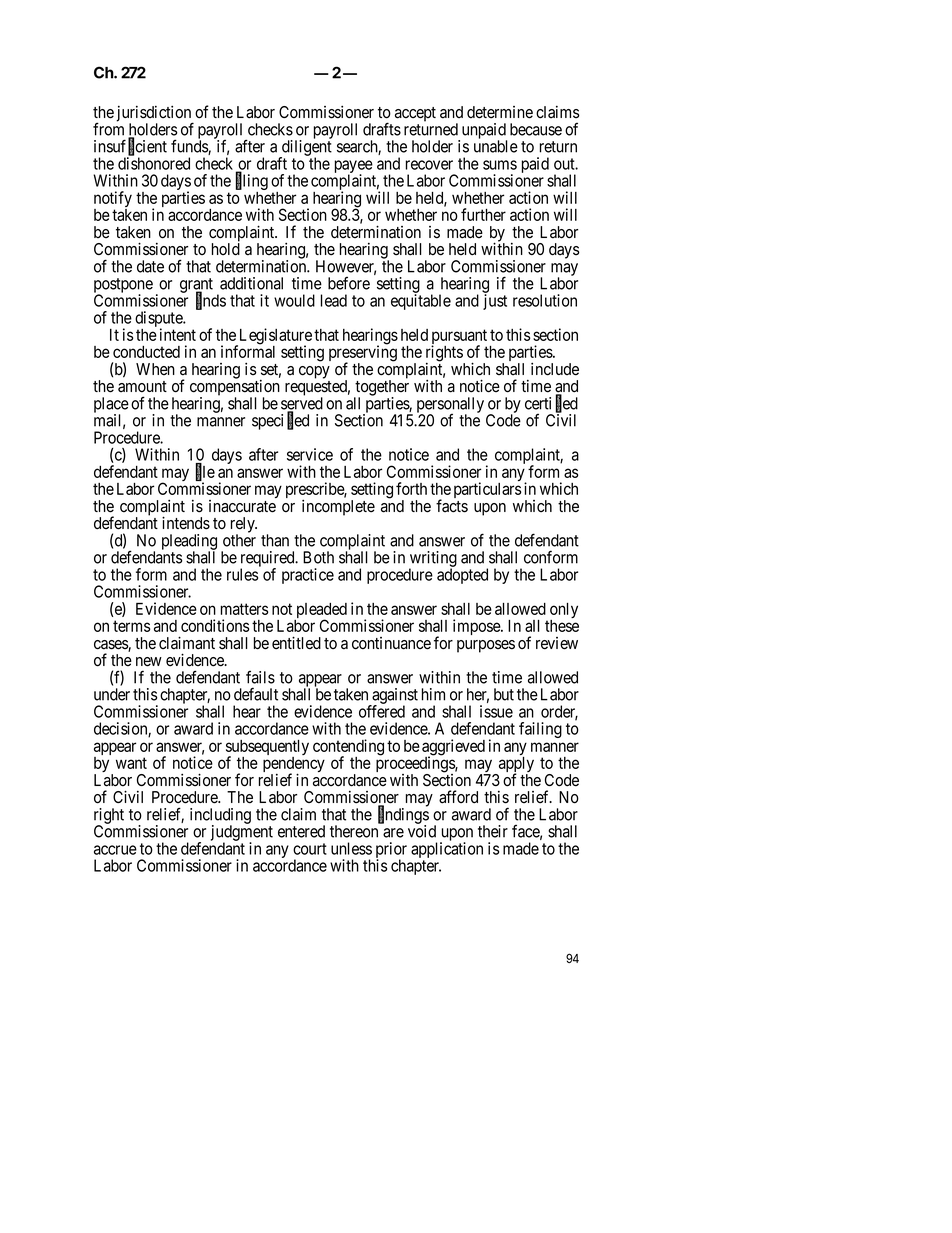 This image has height=1233, width=952. I want to click on entitled, so click(296, 643).
